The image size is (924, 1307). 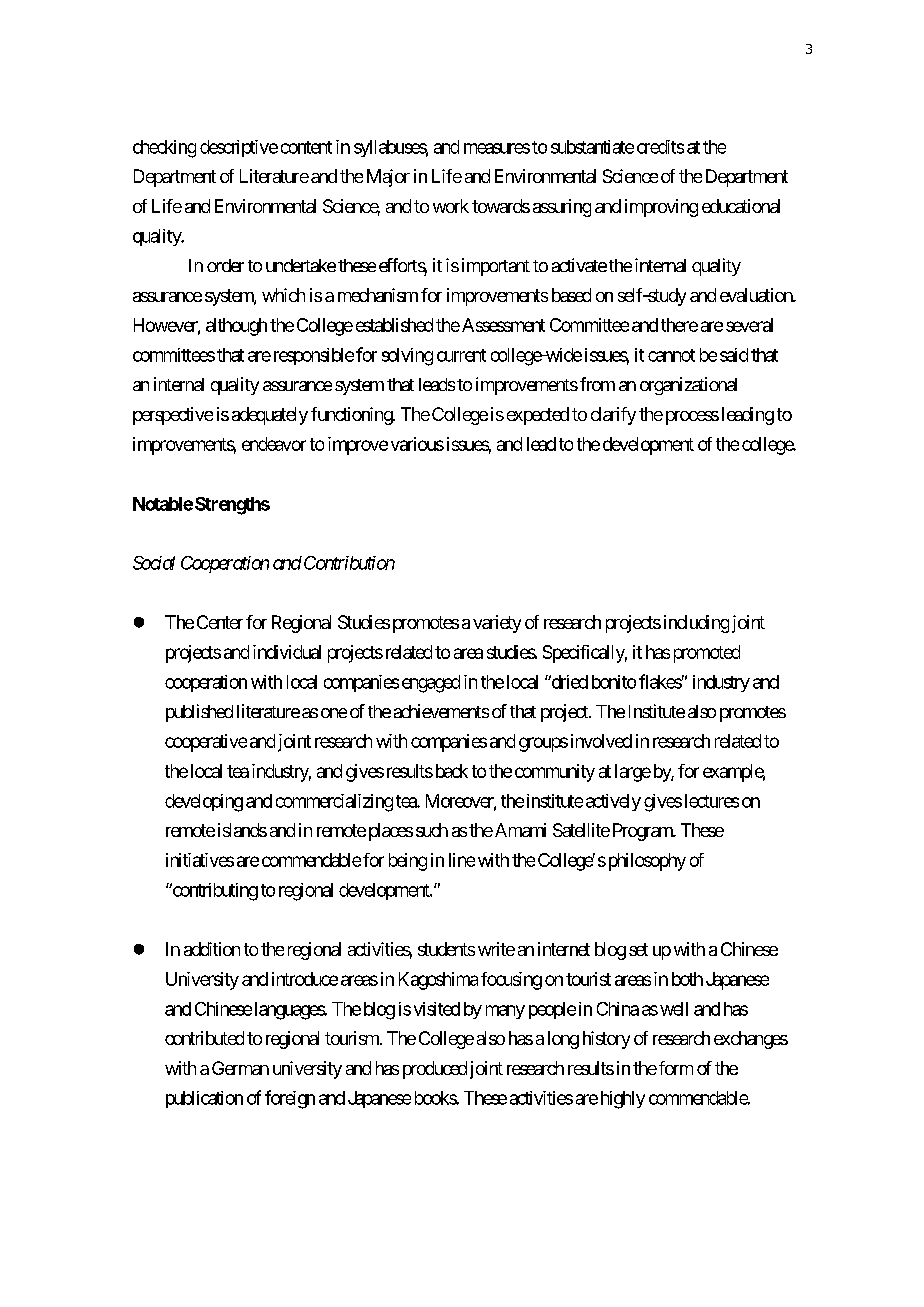 I want to click on Center, so click(x=220, y=622).
